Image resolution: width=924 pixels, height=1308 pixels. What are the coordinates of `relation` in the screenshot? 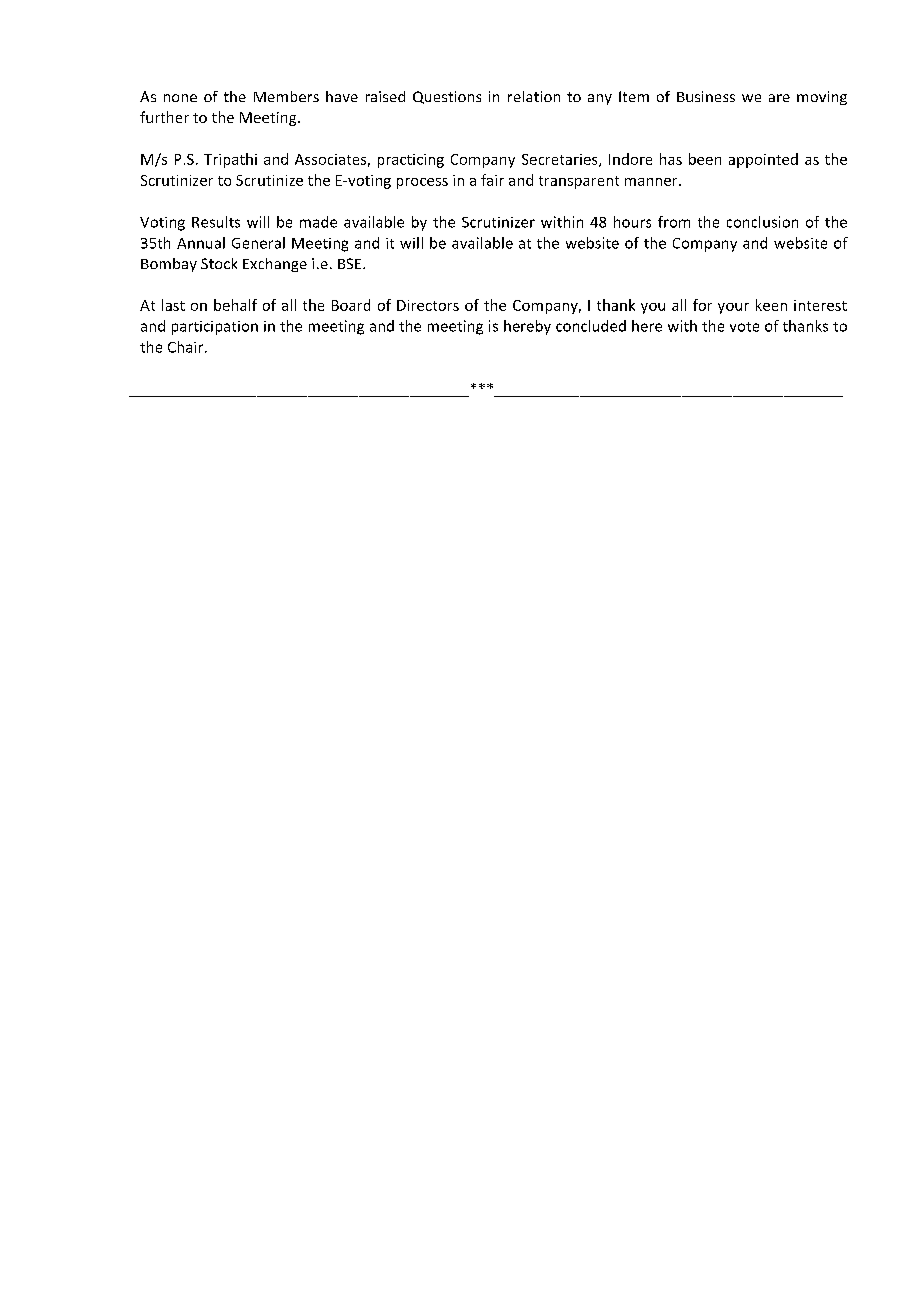 It's located at (534, 96).
